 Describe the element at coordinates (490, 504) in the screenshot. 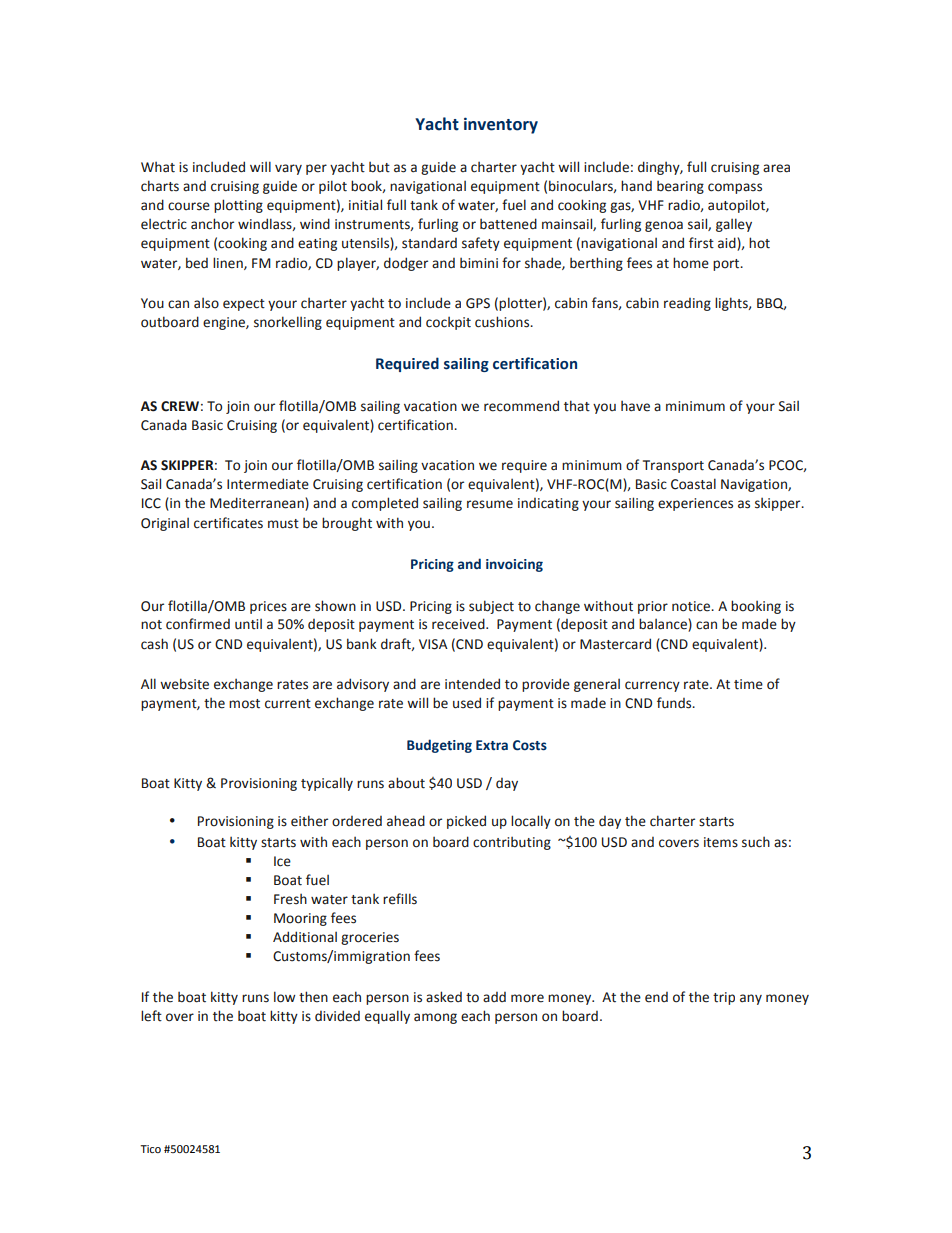

I see `resume` at that location.
